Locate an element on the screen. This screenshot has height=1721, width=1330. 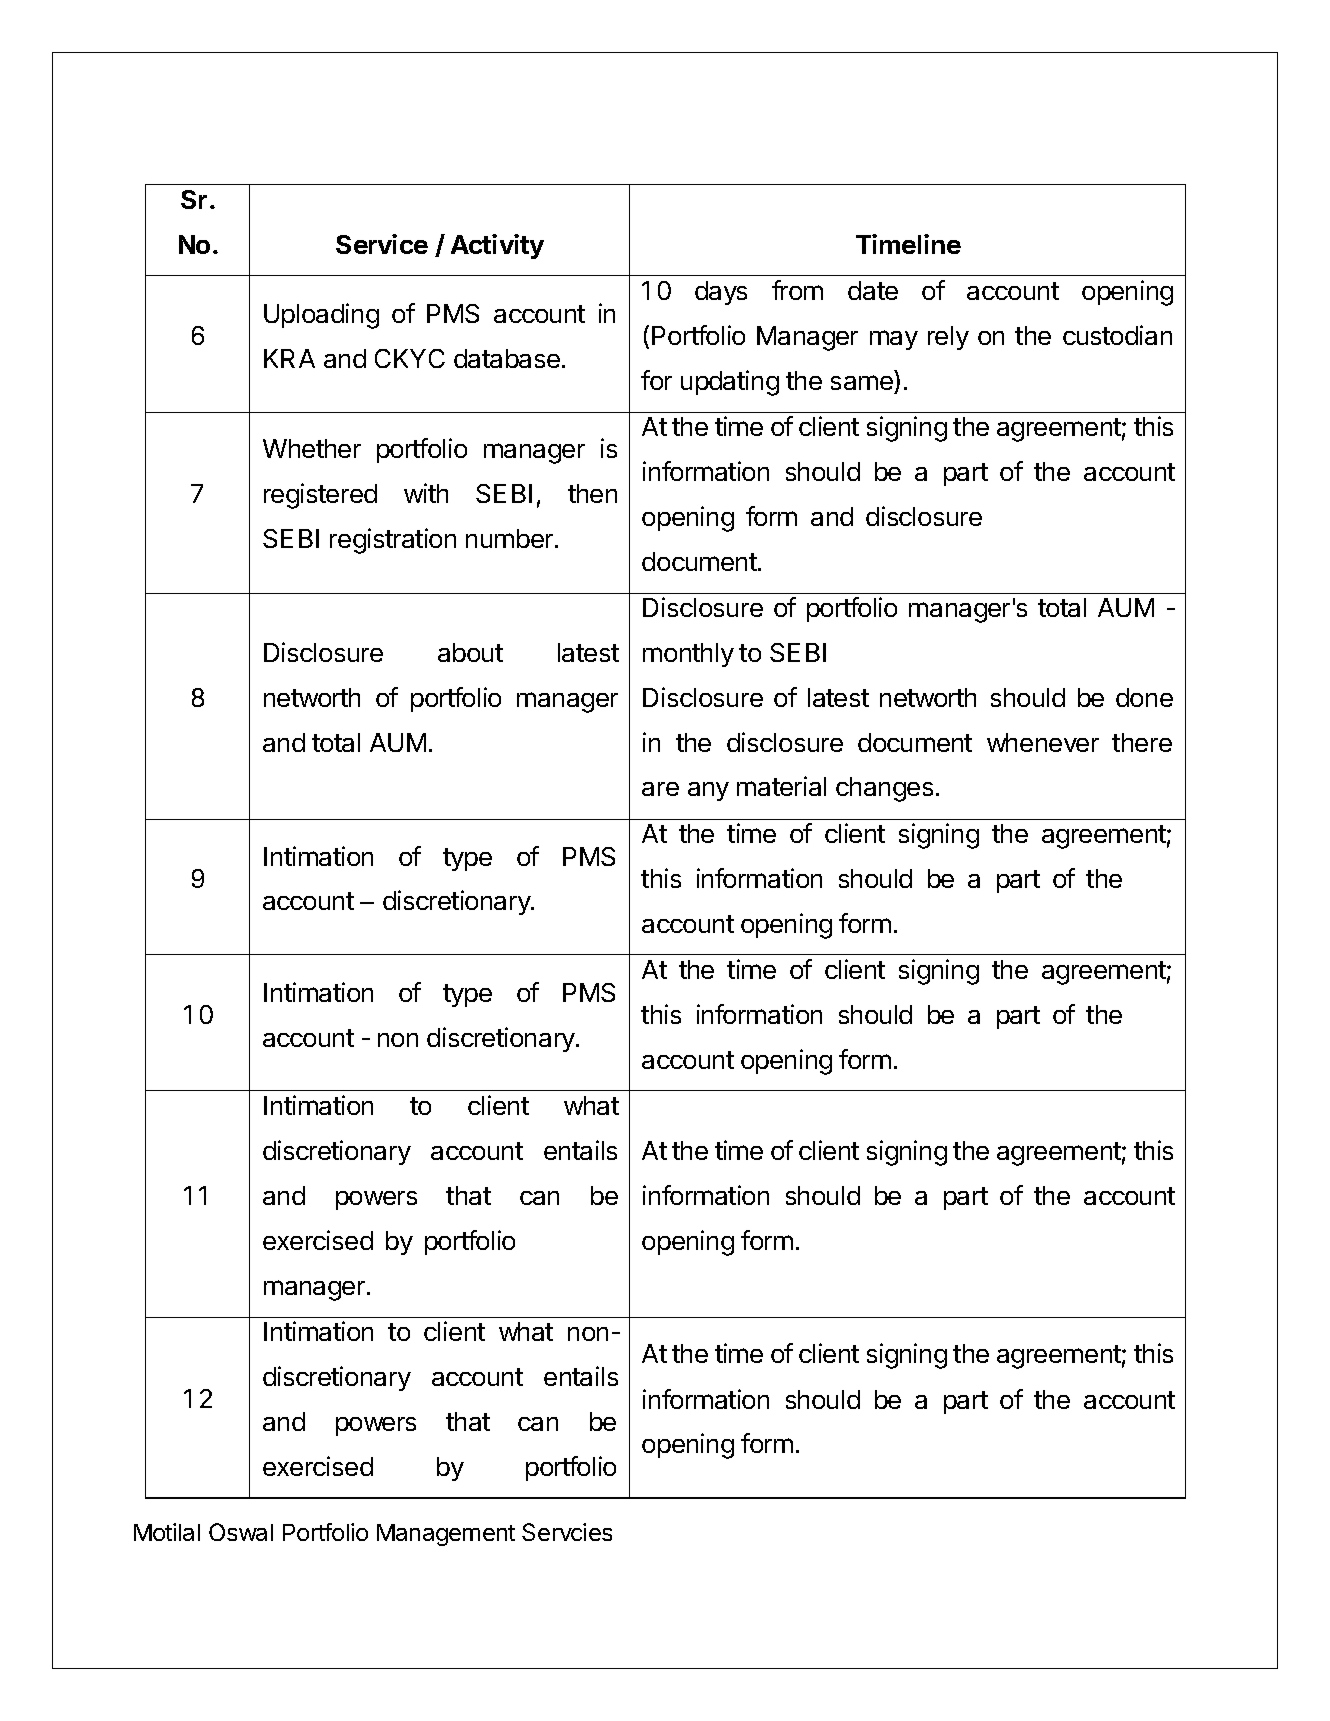
about is located at coordinates (470, 652).
